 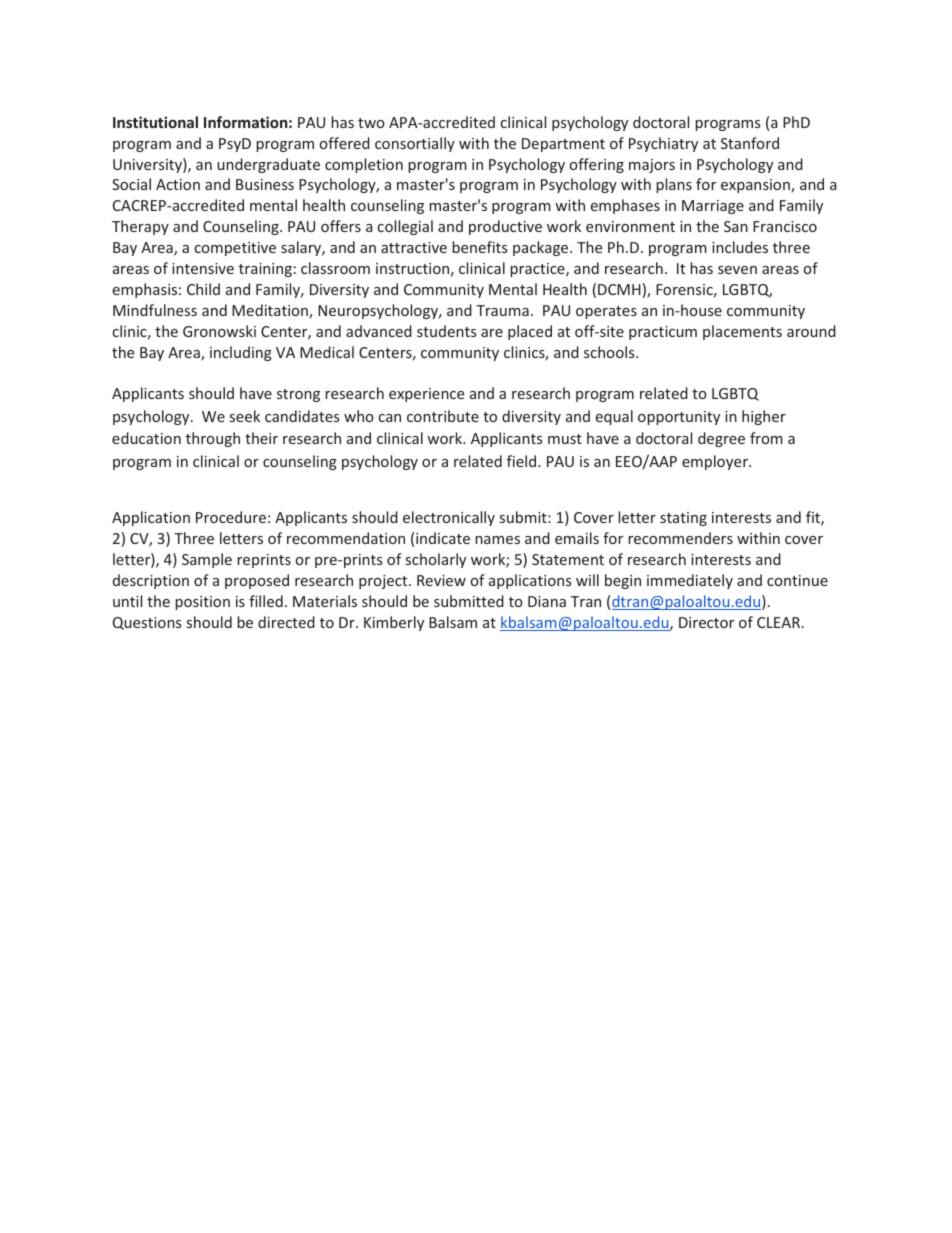 What do you see at coordinates (155, 122) in the image?
I see `Institutional` at bounding box center [155, 122].
